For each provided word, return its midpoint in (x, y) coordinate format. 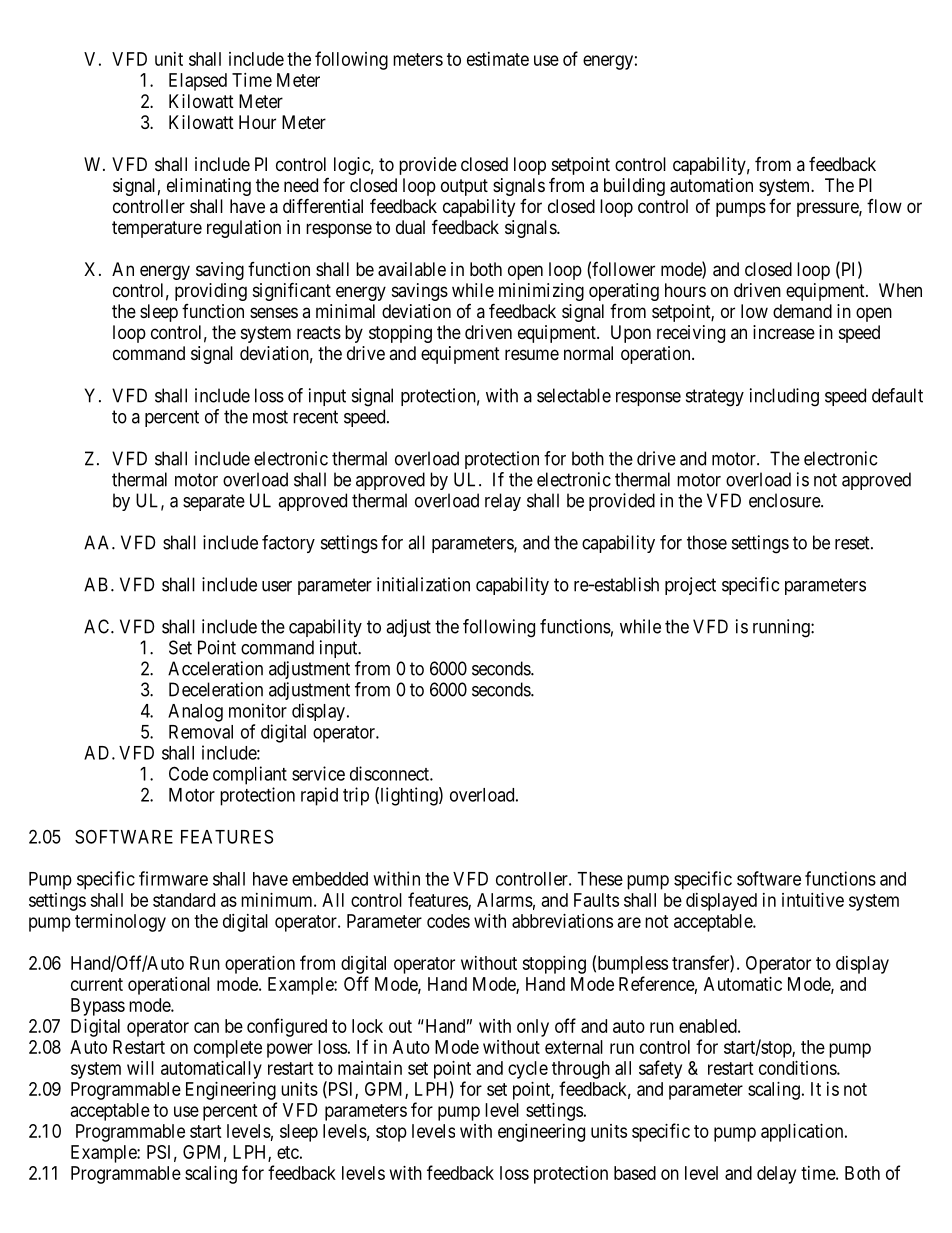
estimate (498, 59)
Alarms (505, 900)
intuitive (813, 900)
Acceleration (215, 668)
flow (884, 206)
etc (288, 1152)
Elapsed (198, 82)
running (782, 628)
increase (784, 332)
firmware (173, 878)
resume (532, 354)
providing (211, 292)
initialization (423, 584)
